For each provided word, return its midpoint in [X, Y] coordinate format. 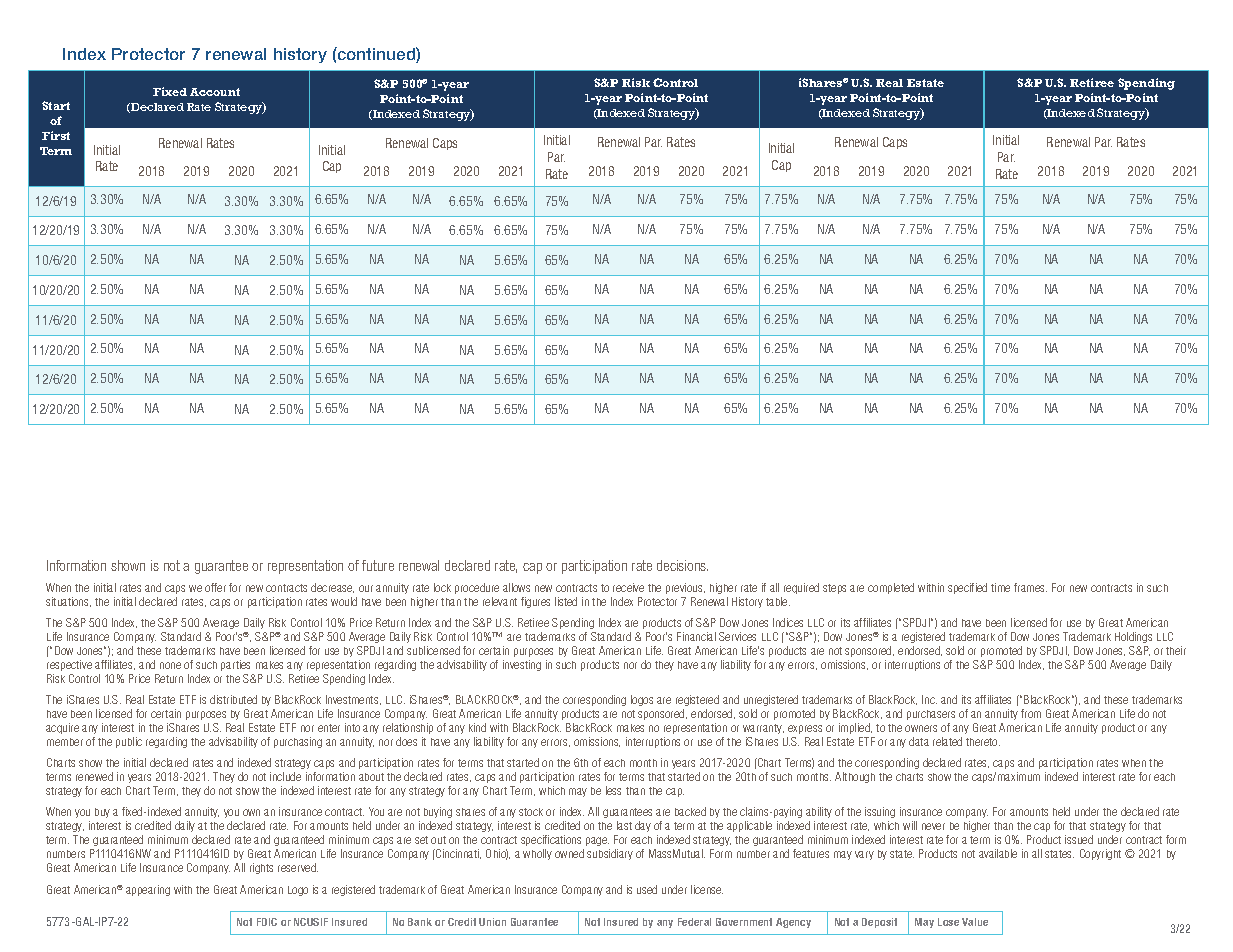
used [647, 889]
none [170, 665]
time [1000, 587]
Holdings [1133, 637]
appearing [148, 890]
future [378, 565]
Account [215, 92]
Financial [696, 636]
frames [1030, 587]
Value [975, 922]
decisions [682, 565]
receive [628, 587]
